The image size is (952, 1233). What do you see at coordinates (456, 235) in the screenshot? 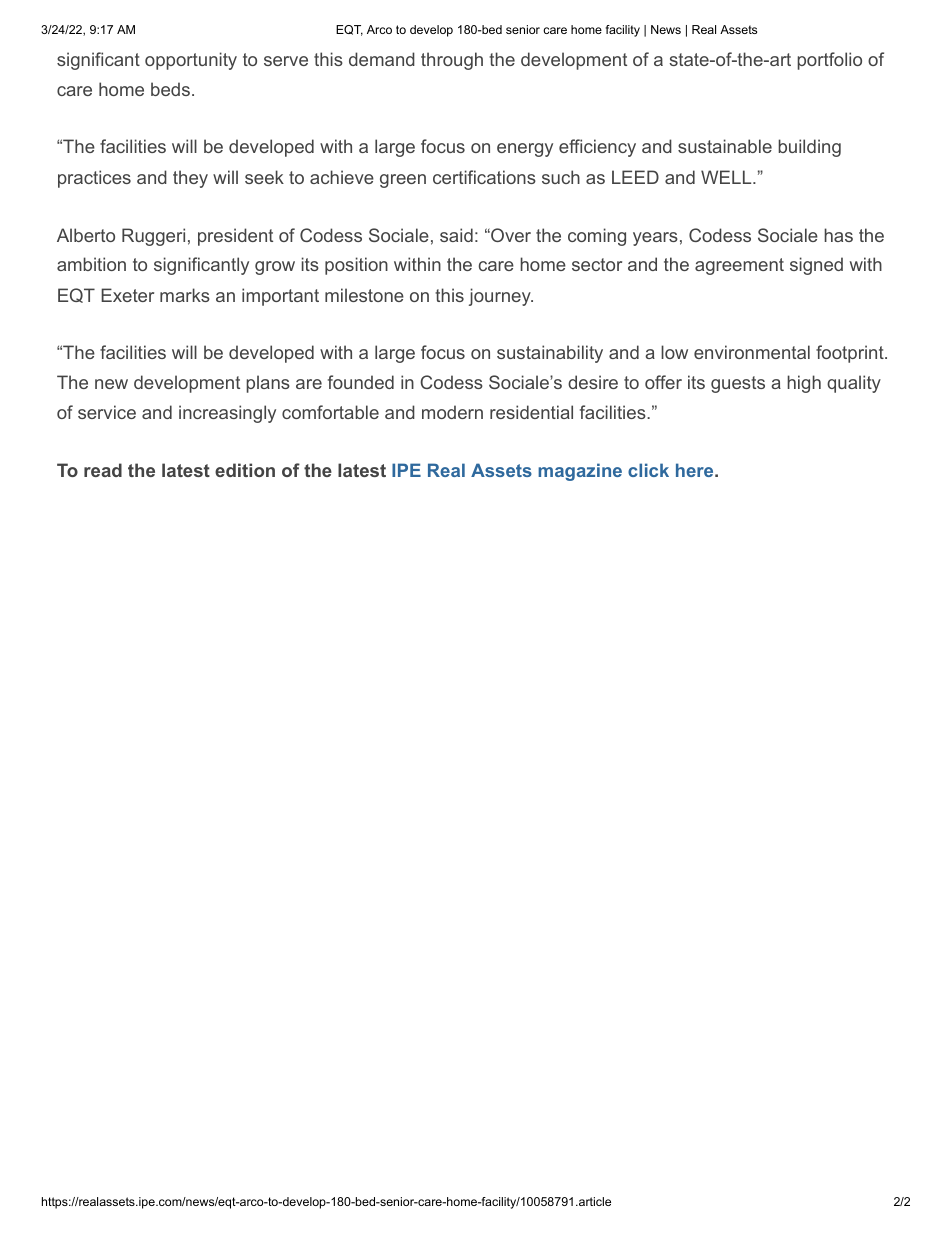
I see `said` at bounding box center [456, 235].
